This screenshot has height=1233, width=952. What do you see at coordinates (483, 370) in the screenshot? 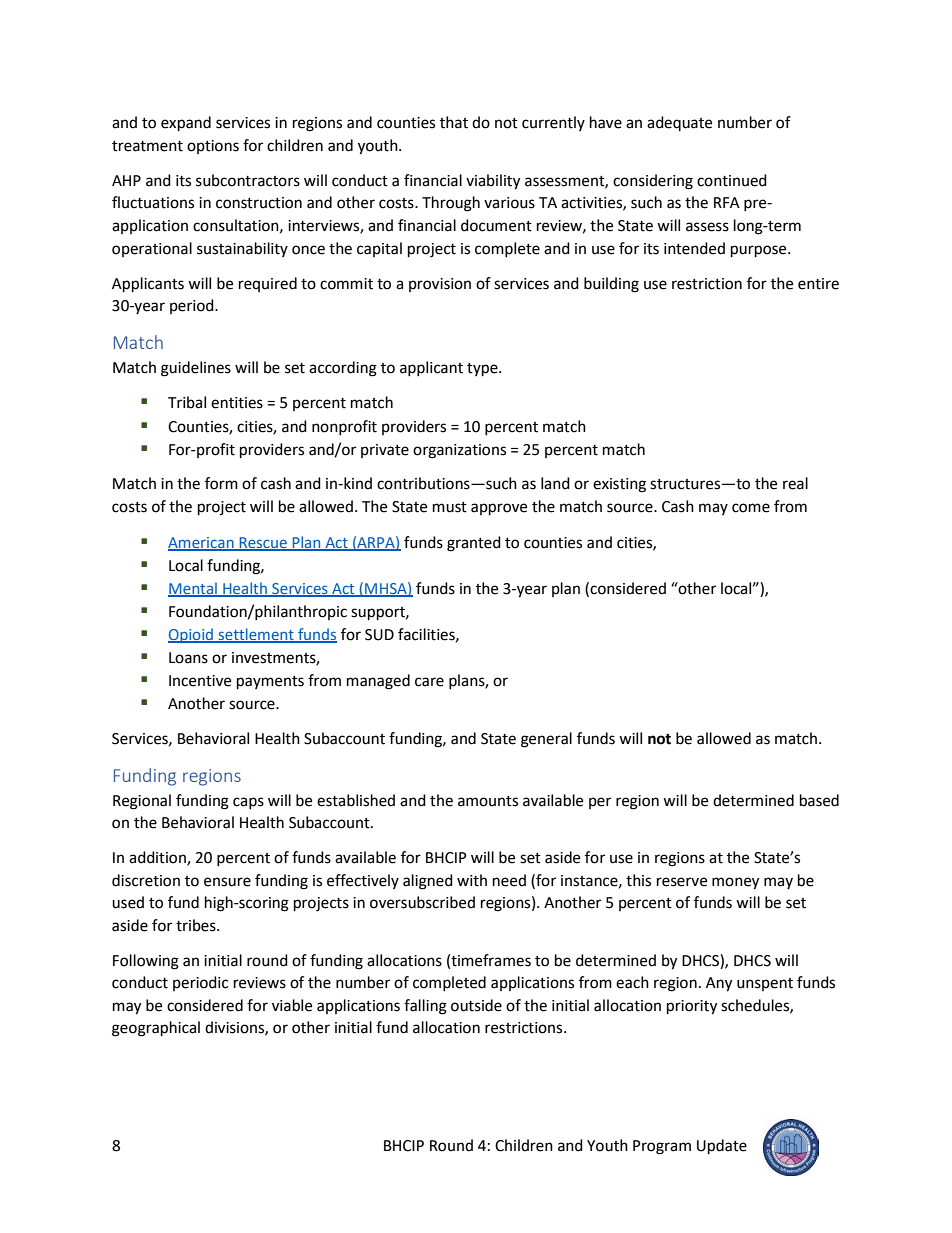
I see `type` at bounding box center [483, 370].
